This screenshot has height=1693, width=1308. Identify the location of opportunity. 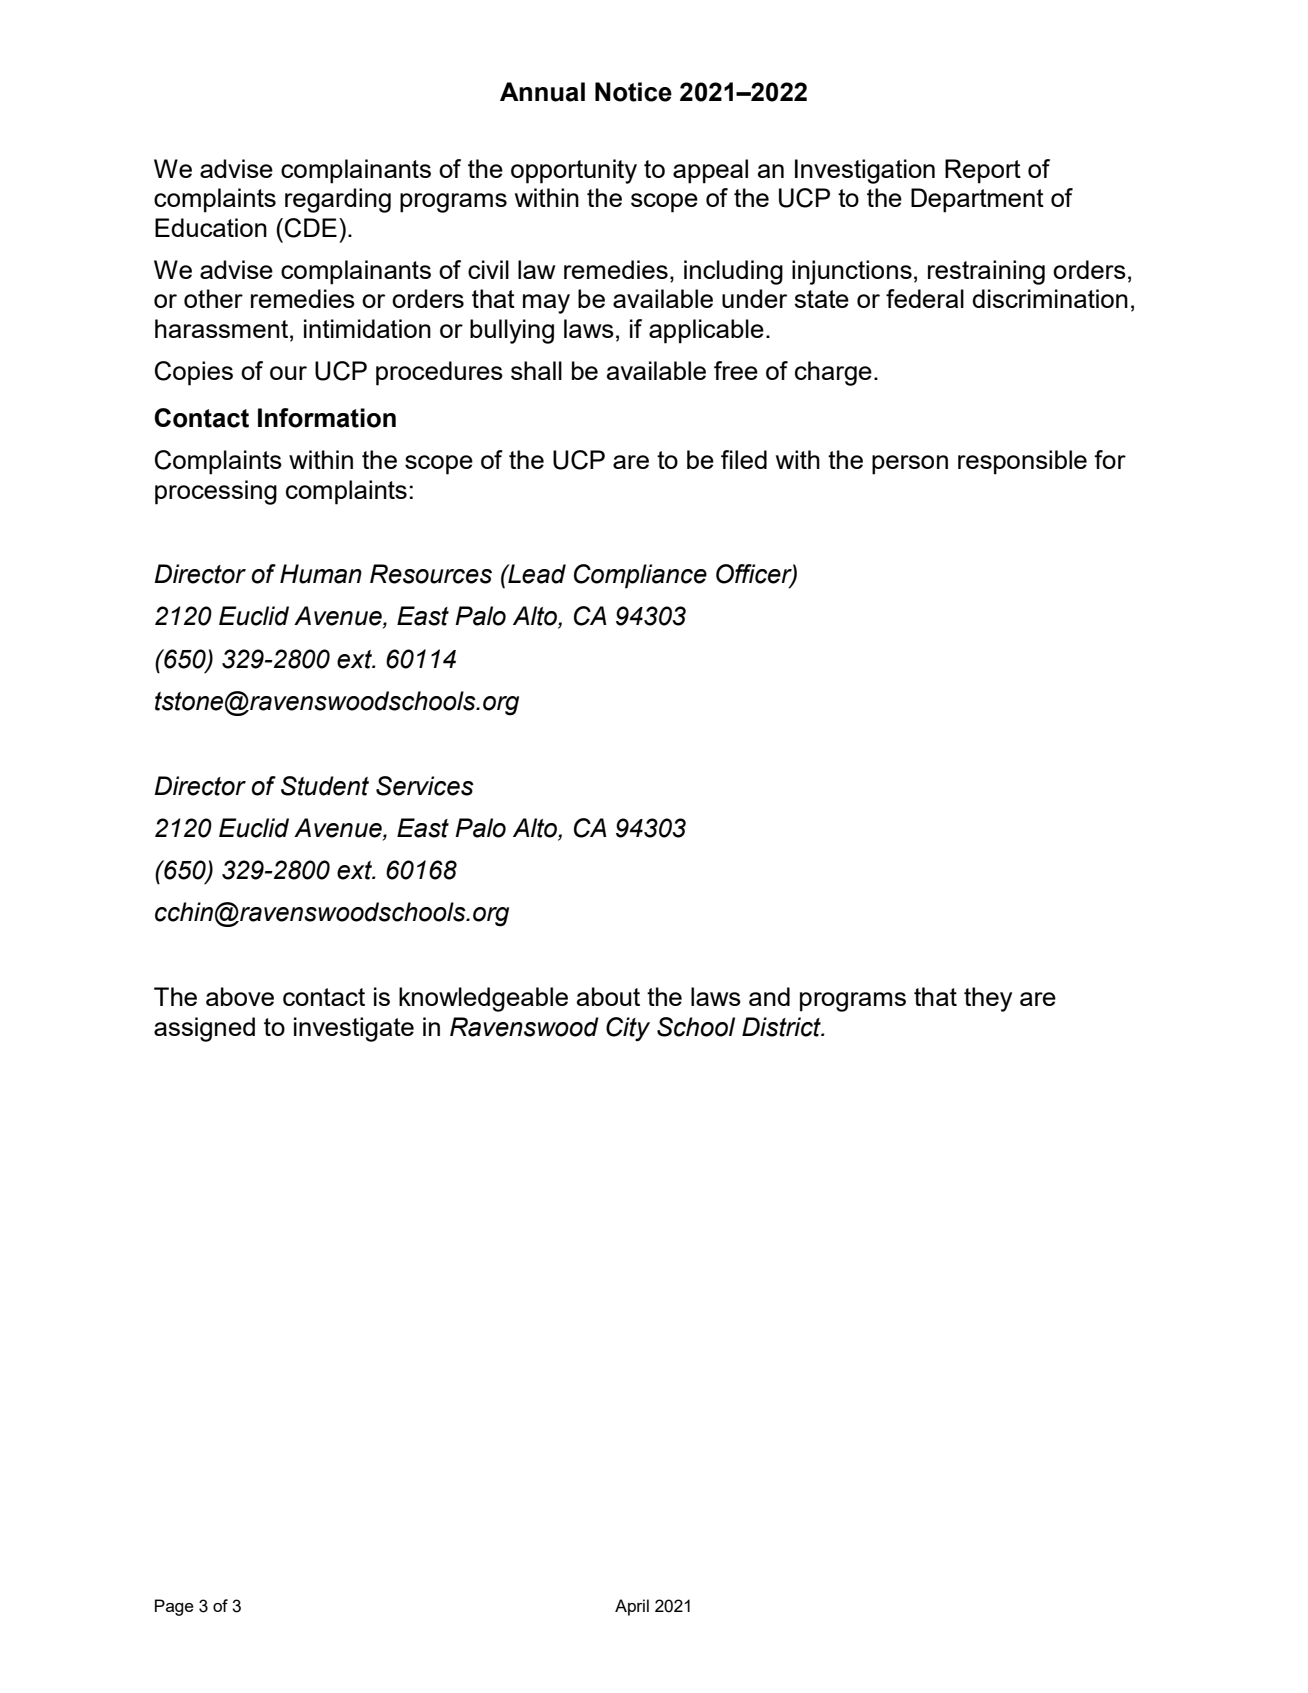
(574, 171).
